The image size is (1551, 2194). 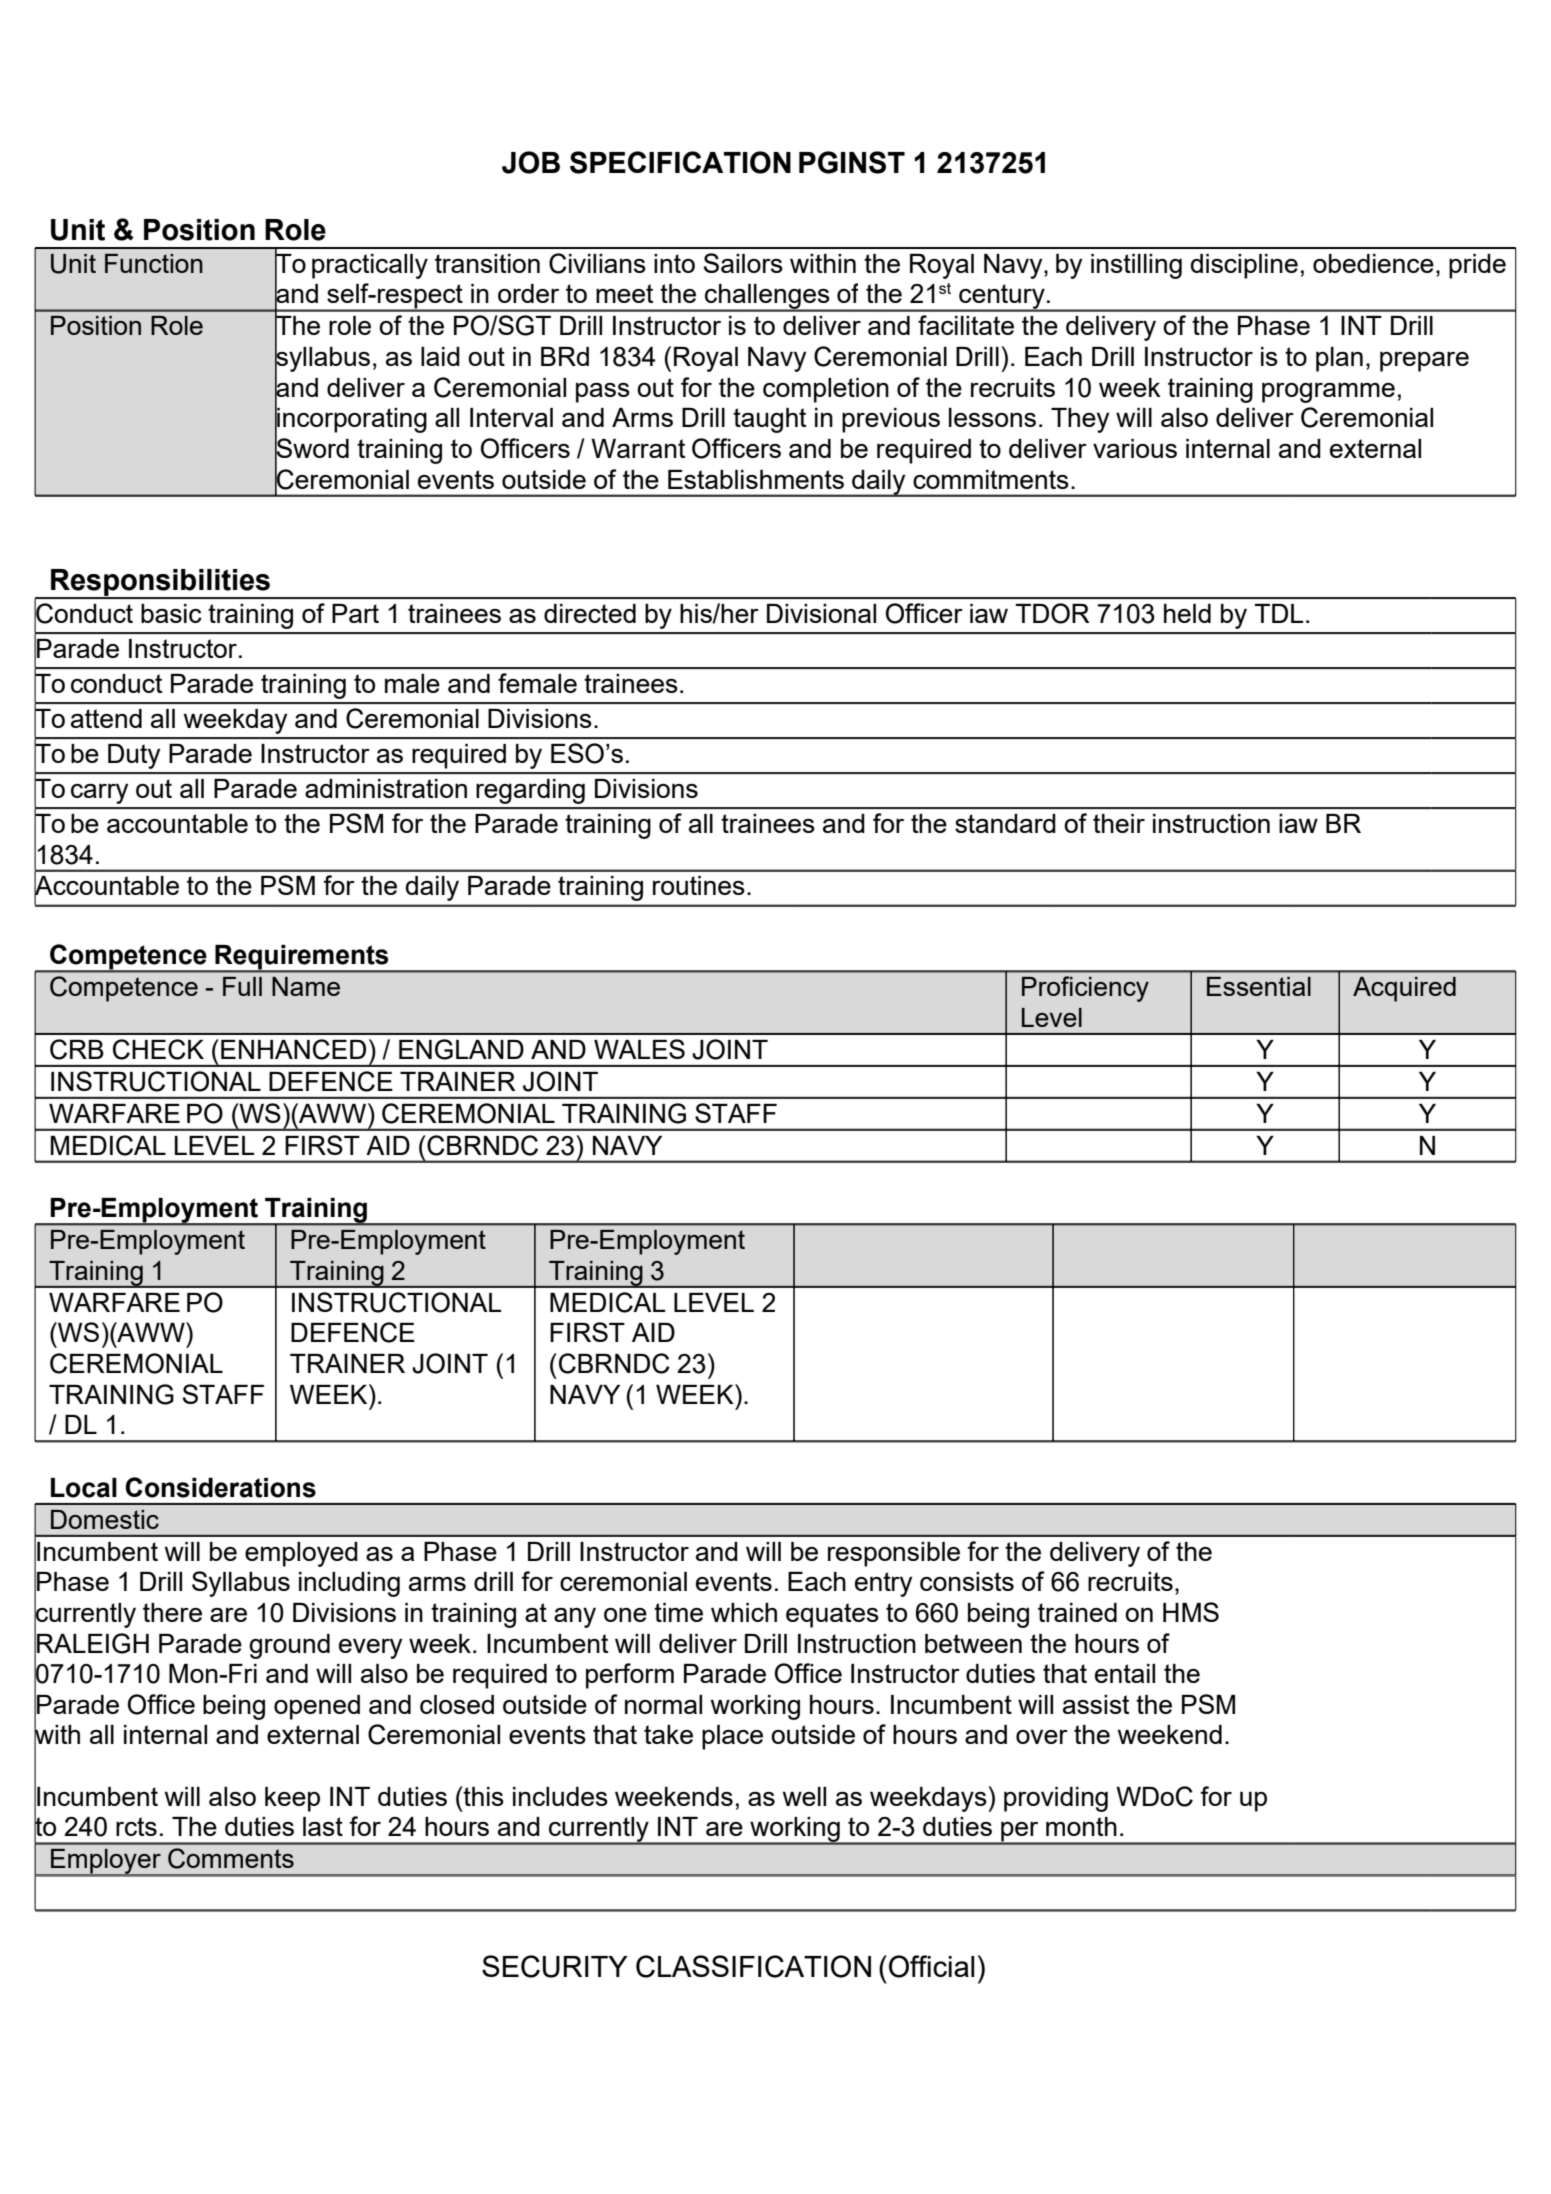 I want to click on Requirements, so click(x=302, y=958).
